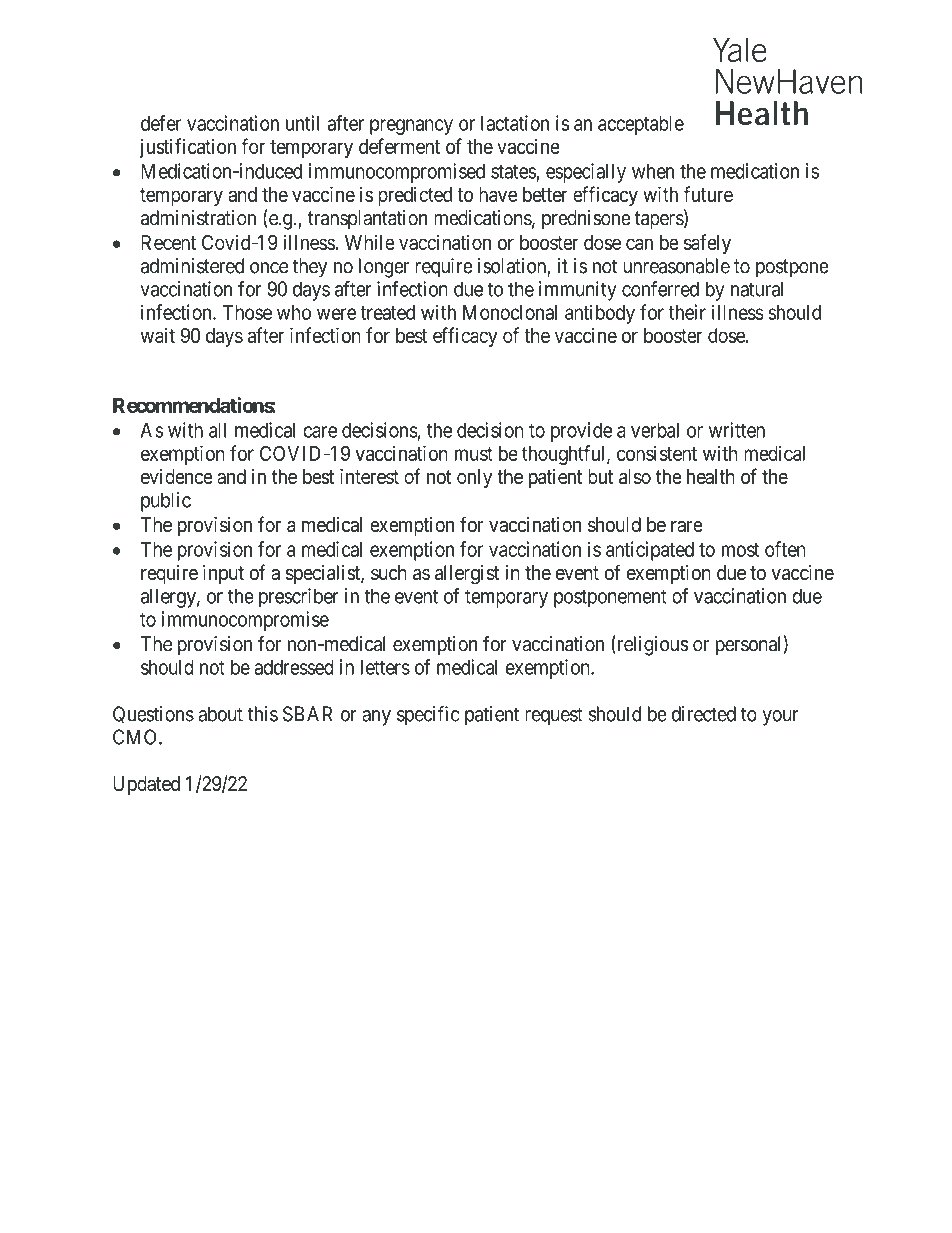 The image size is (952, 1233). Describe the element at coordinates (247, 312) in the screenshot. I see `Those` at that location.
